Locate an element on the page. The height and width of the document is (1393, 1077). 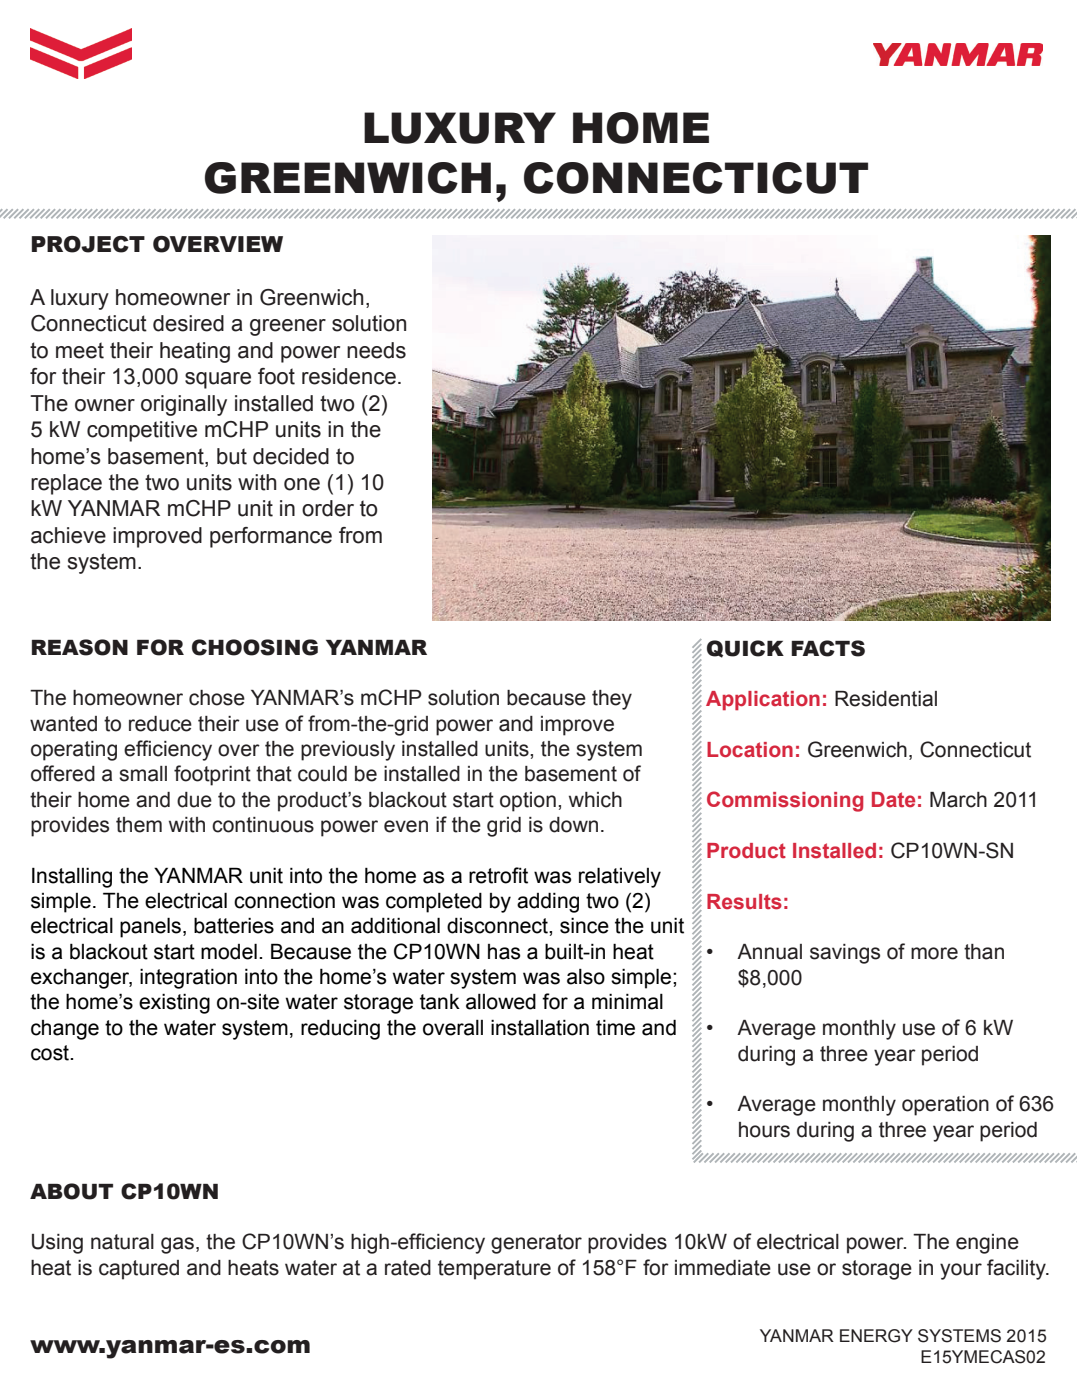
temperature is located at coordinates (494, 1270).
